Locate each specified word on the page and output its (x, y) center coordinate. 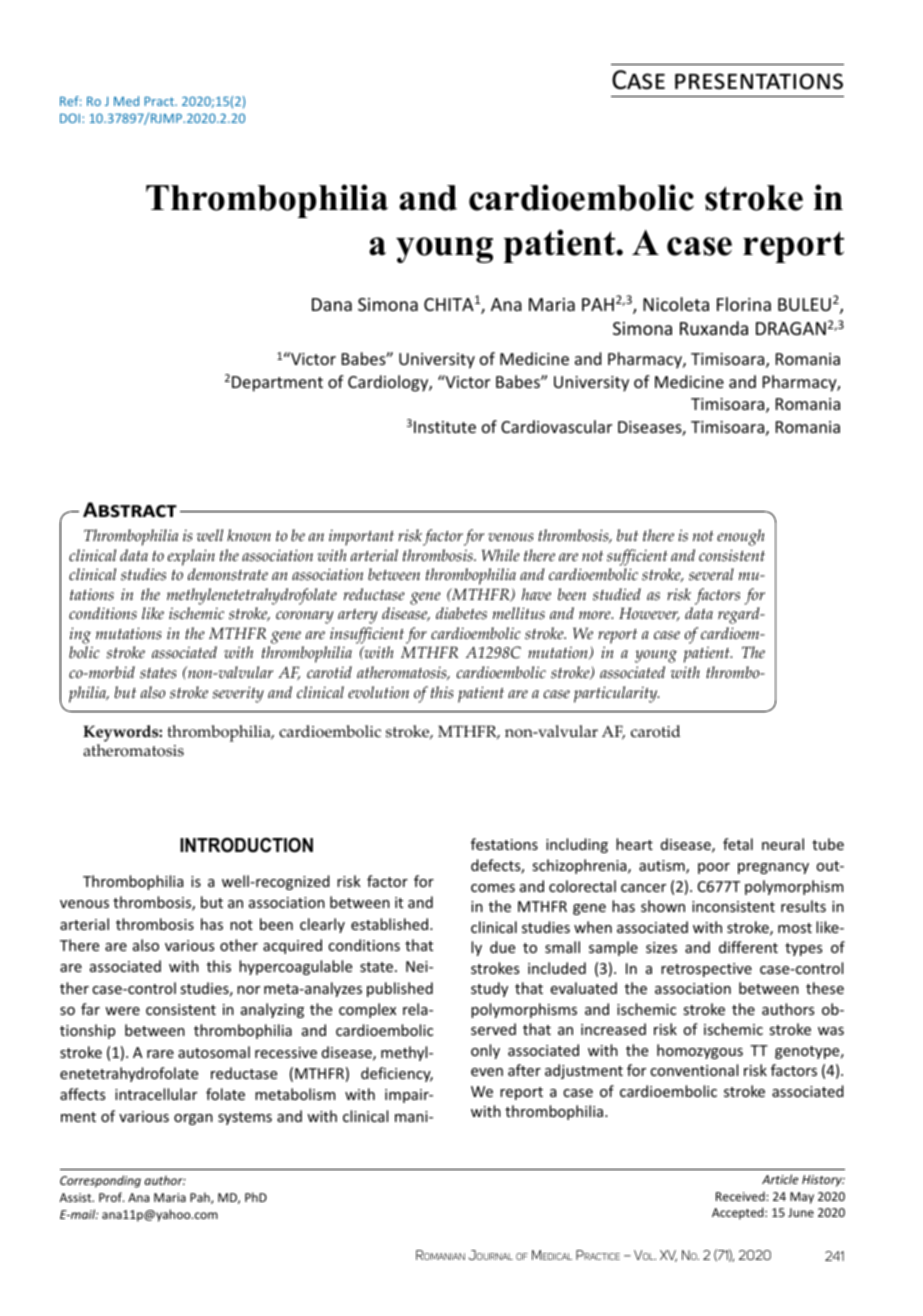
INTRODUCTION (246, 845)
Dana (332, 304)
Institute (445, 427)
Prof (111, 1197)
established (391, 924)
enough (741, 537)
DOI (71, 118)
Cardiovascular (556, 426)
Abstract (130, 510)
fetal (738, 844)
